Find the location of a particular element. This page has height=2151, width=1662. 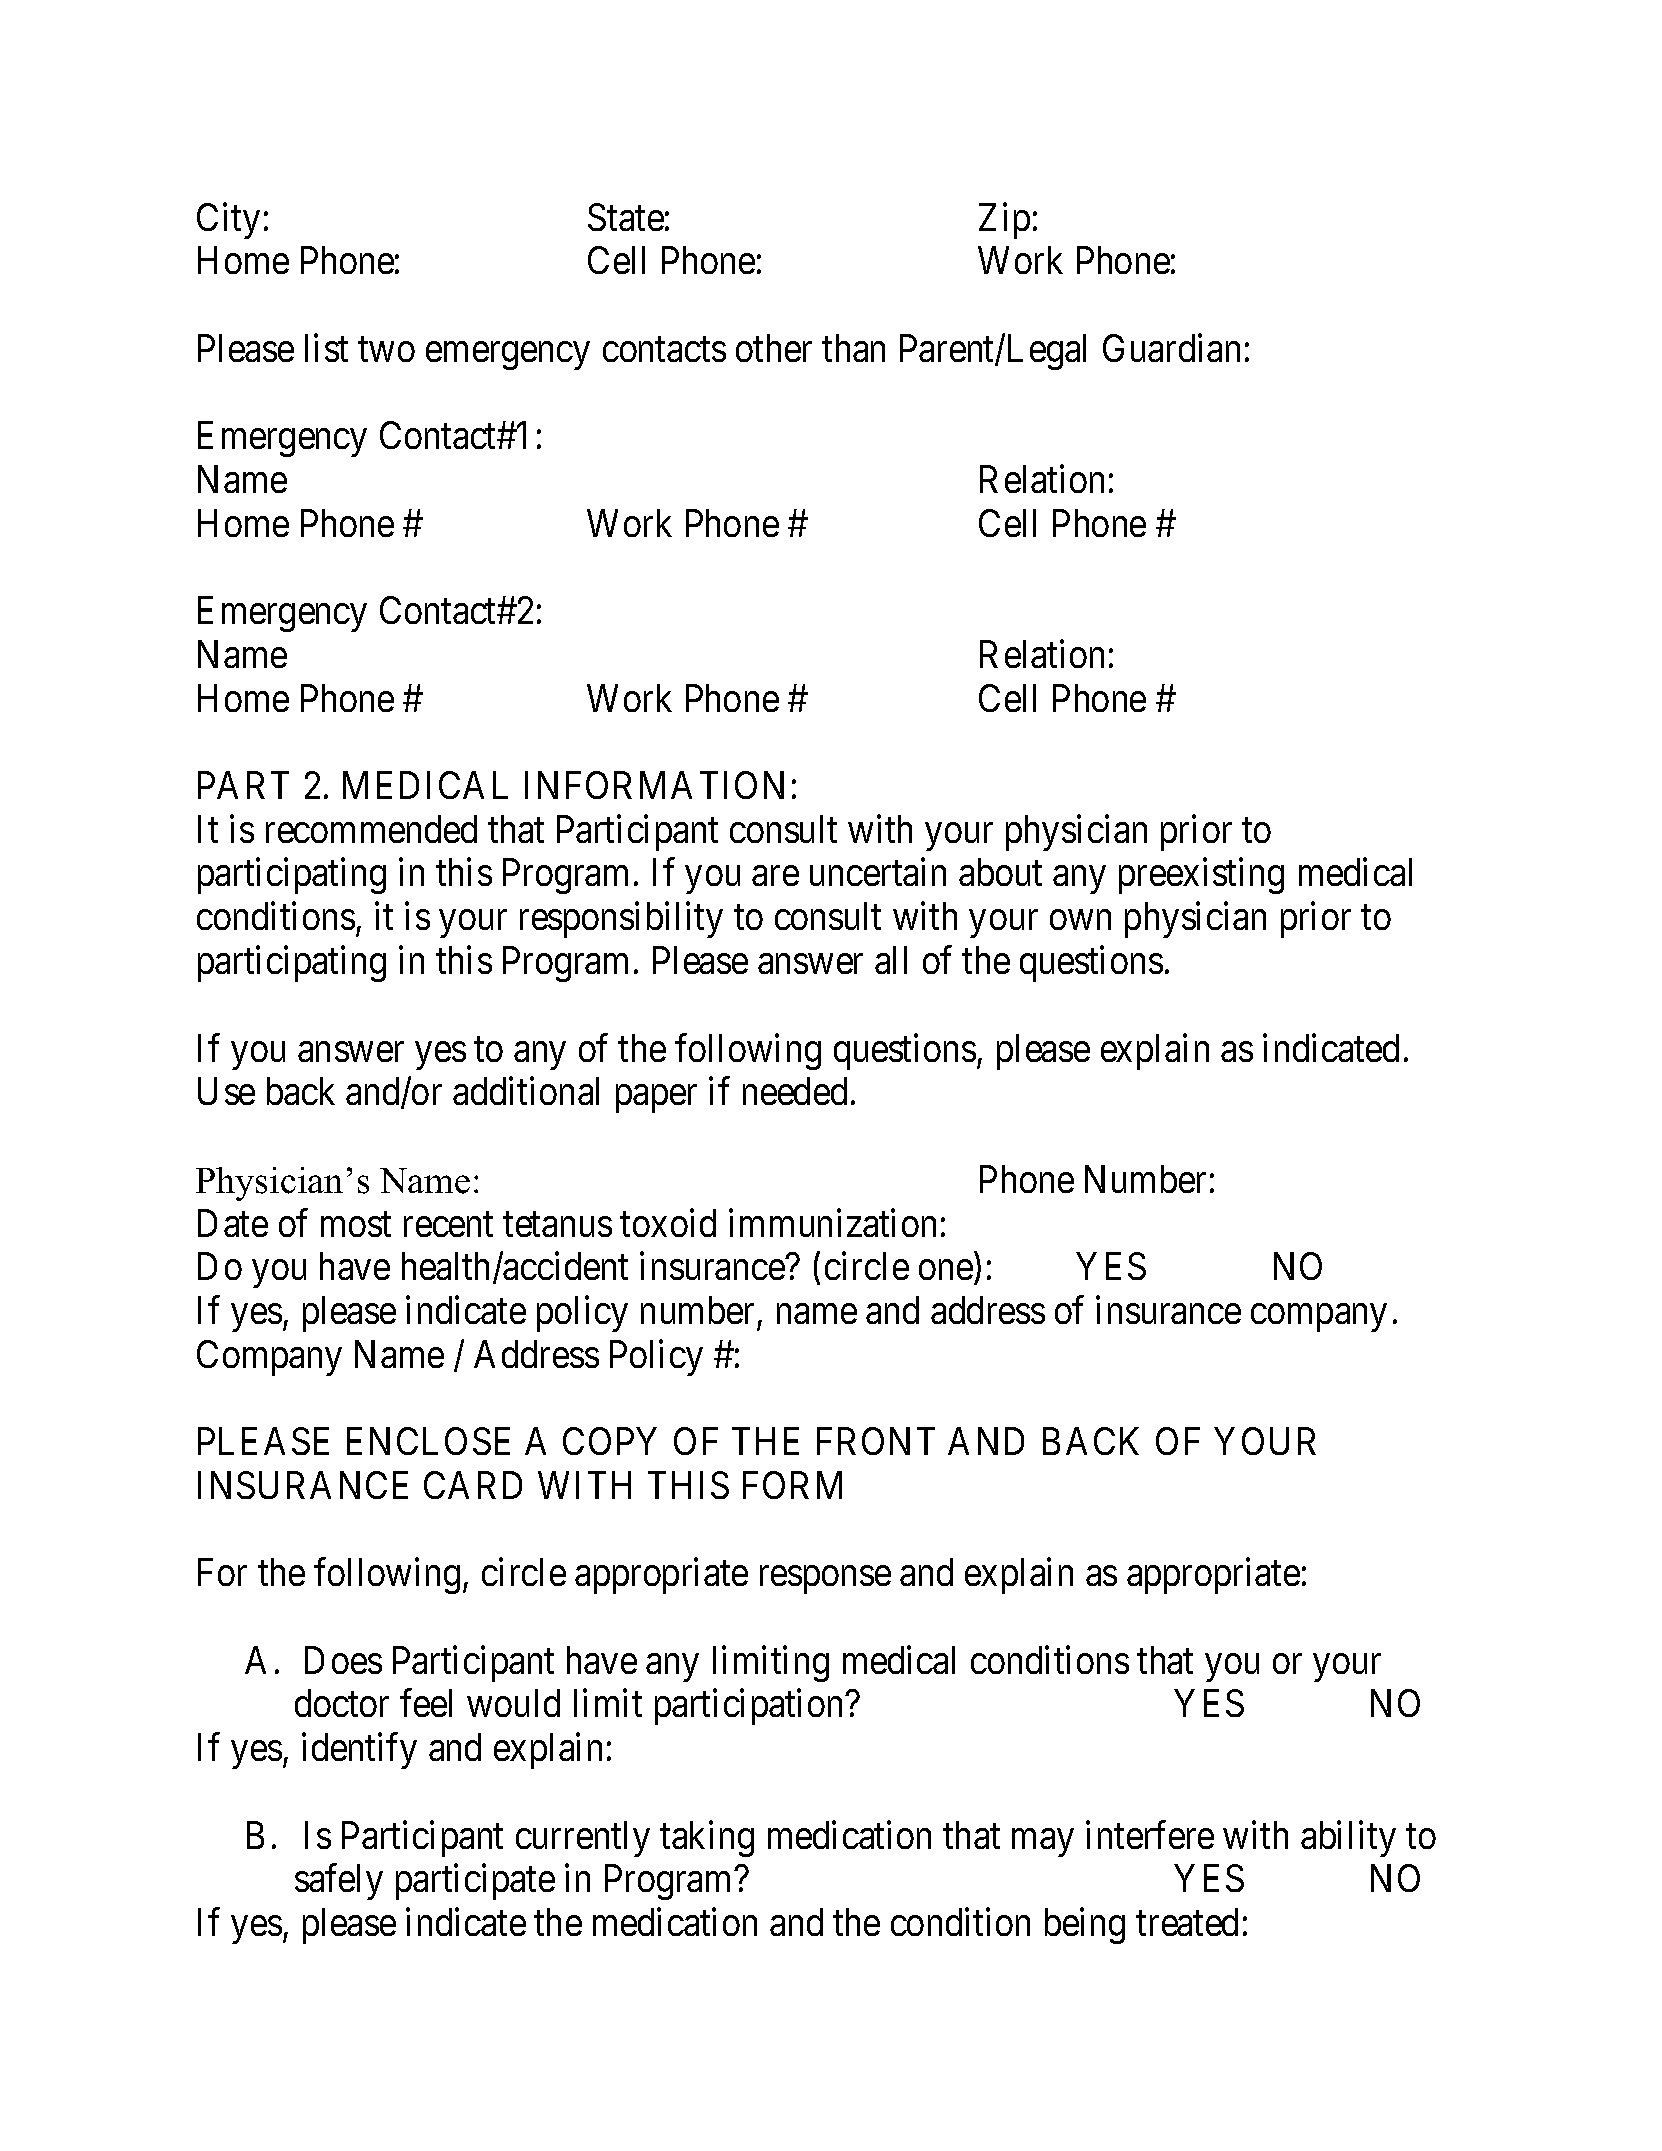

Guardian is located at coordinates (1171, 348).
